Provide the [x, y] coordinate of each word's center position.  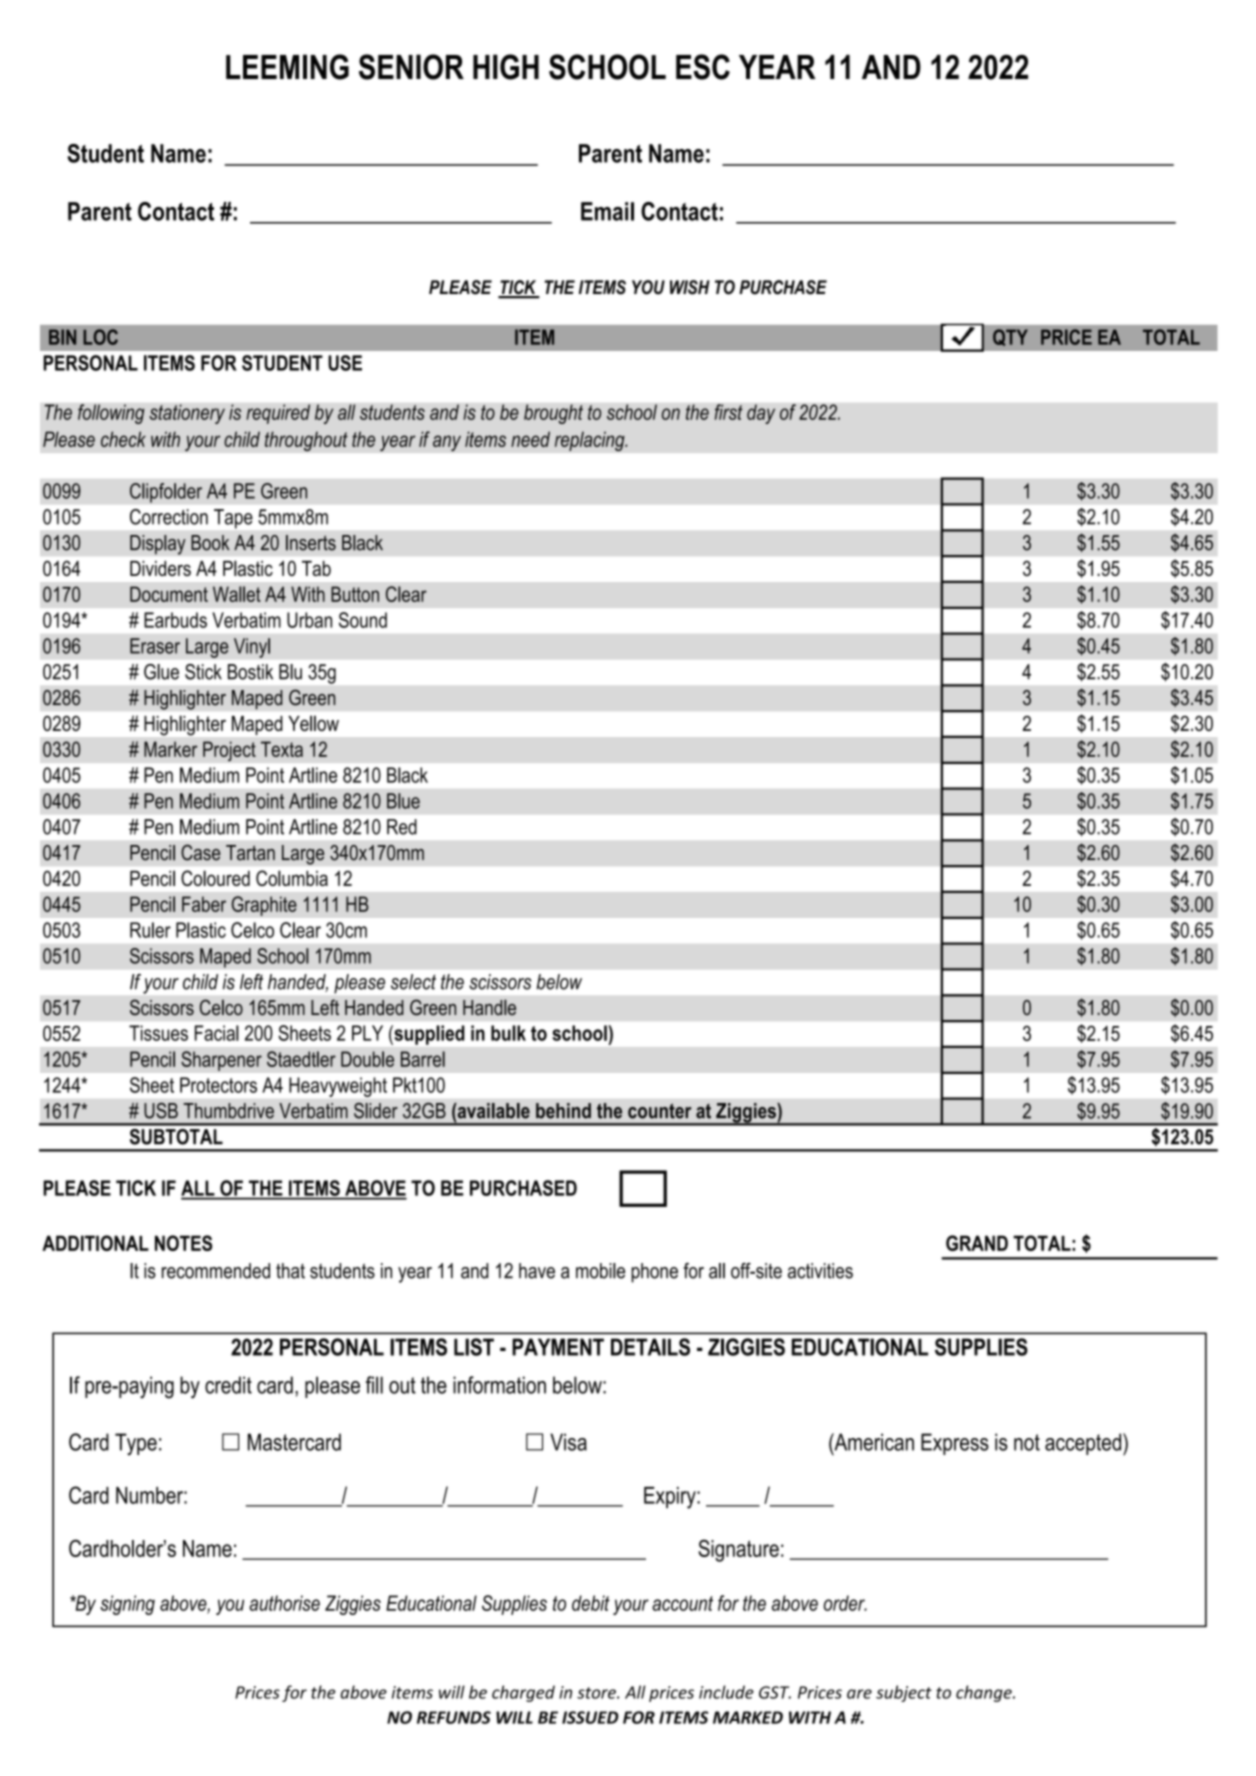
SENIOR [411, 67]
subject [904, 1693]
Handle [489, 1007]
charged [523, 1693]
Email [607, 211]
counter [659, 1111]
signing [127, 1605]
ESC [703, 67]
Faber [204, 904]
